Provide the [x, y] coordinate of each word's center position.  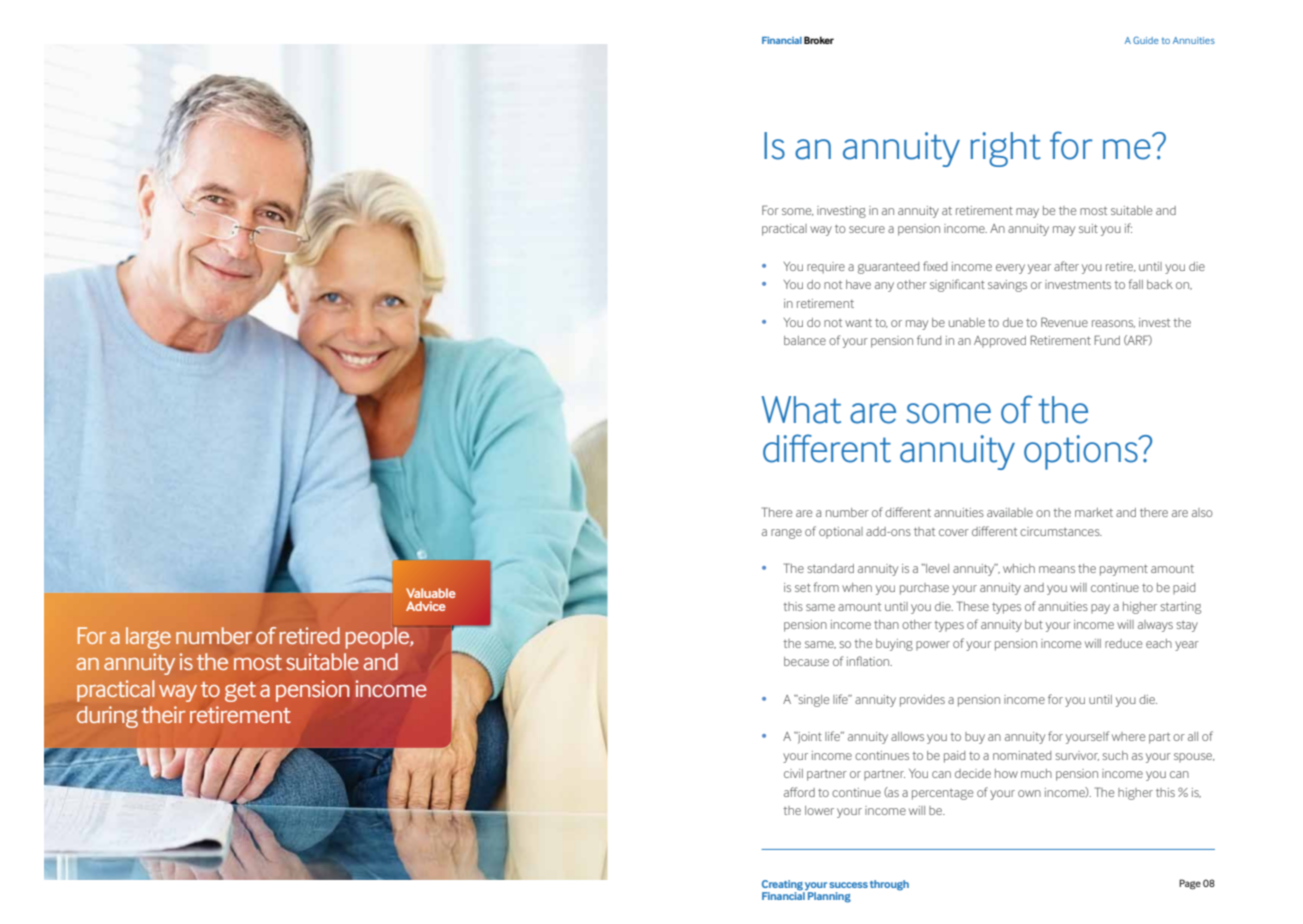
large [148, 638]
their [163, 714]
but [1034, 624]
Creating [783, 886]
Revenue [1064, 322]
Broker [819, 40]
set [803, 588]
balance [805, 340]
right [1006, 149]
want [858, 323]
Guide [1146, 40]
